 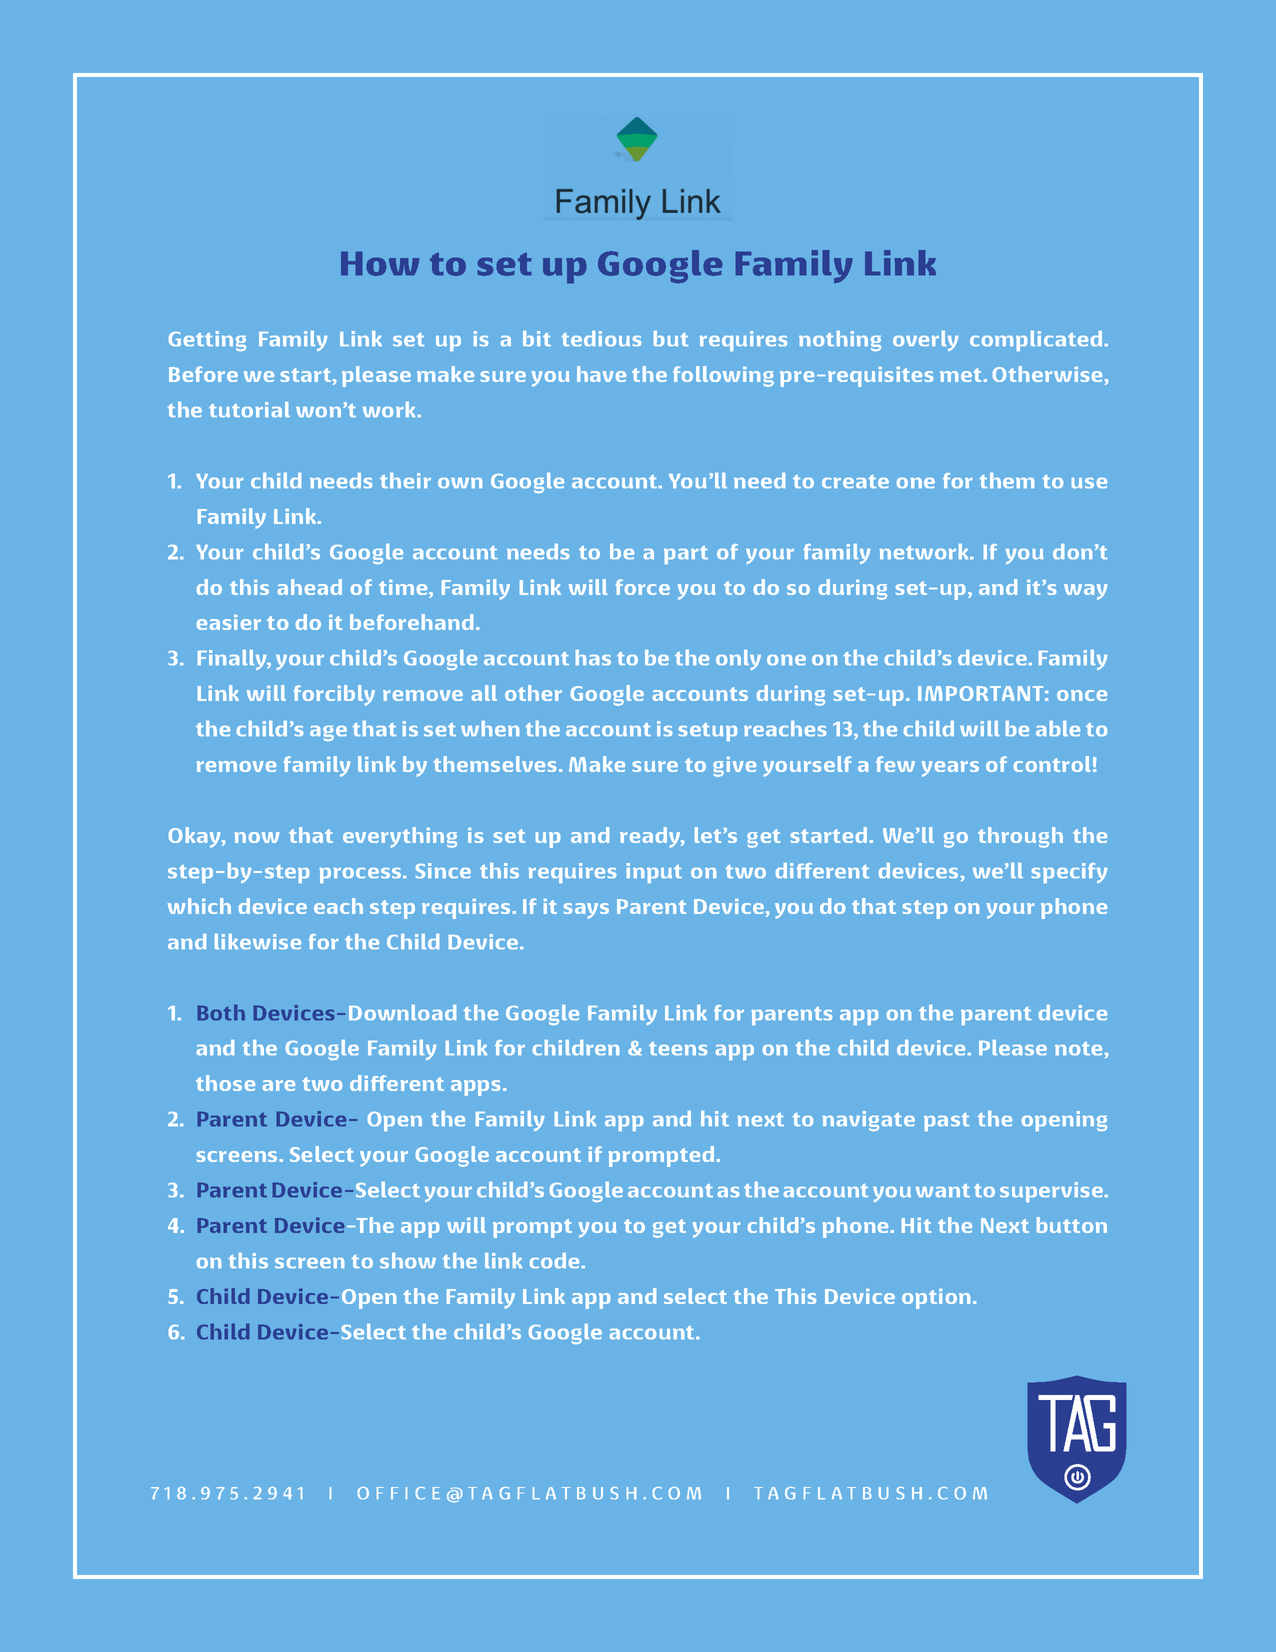 What do you see at coordinates (936, 1299) in the page?
I see `option` at bounding box center [936, 1299].
